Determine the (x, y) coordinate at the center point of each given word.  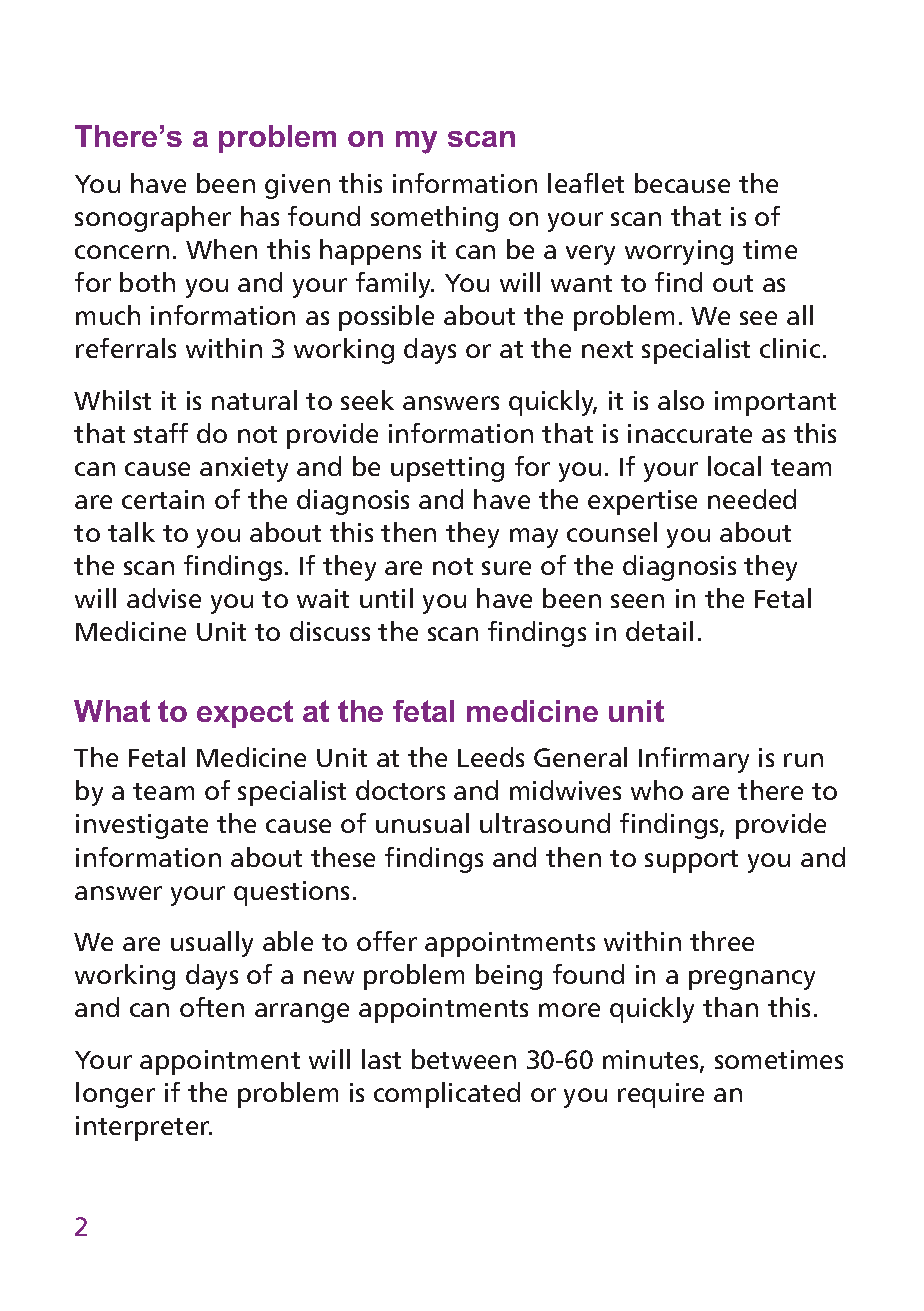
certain (163, 499)
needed (752, 499)
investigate (142, 826)
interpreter (144, 1128)
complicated (447, 1095)
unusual (422, 823)
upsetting (447, 469)
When (221, 249)
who (657, 790)
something (434, 219)
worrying (679, 252)
